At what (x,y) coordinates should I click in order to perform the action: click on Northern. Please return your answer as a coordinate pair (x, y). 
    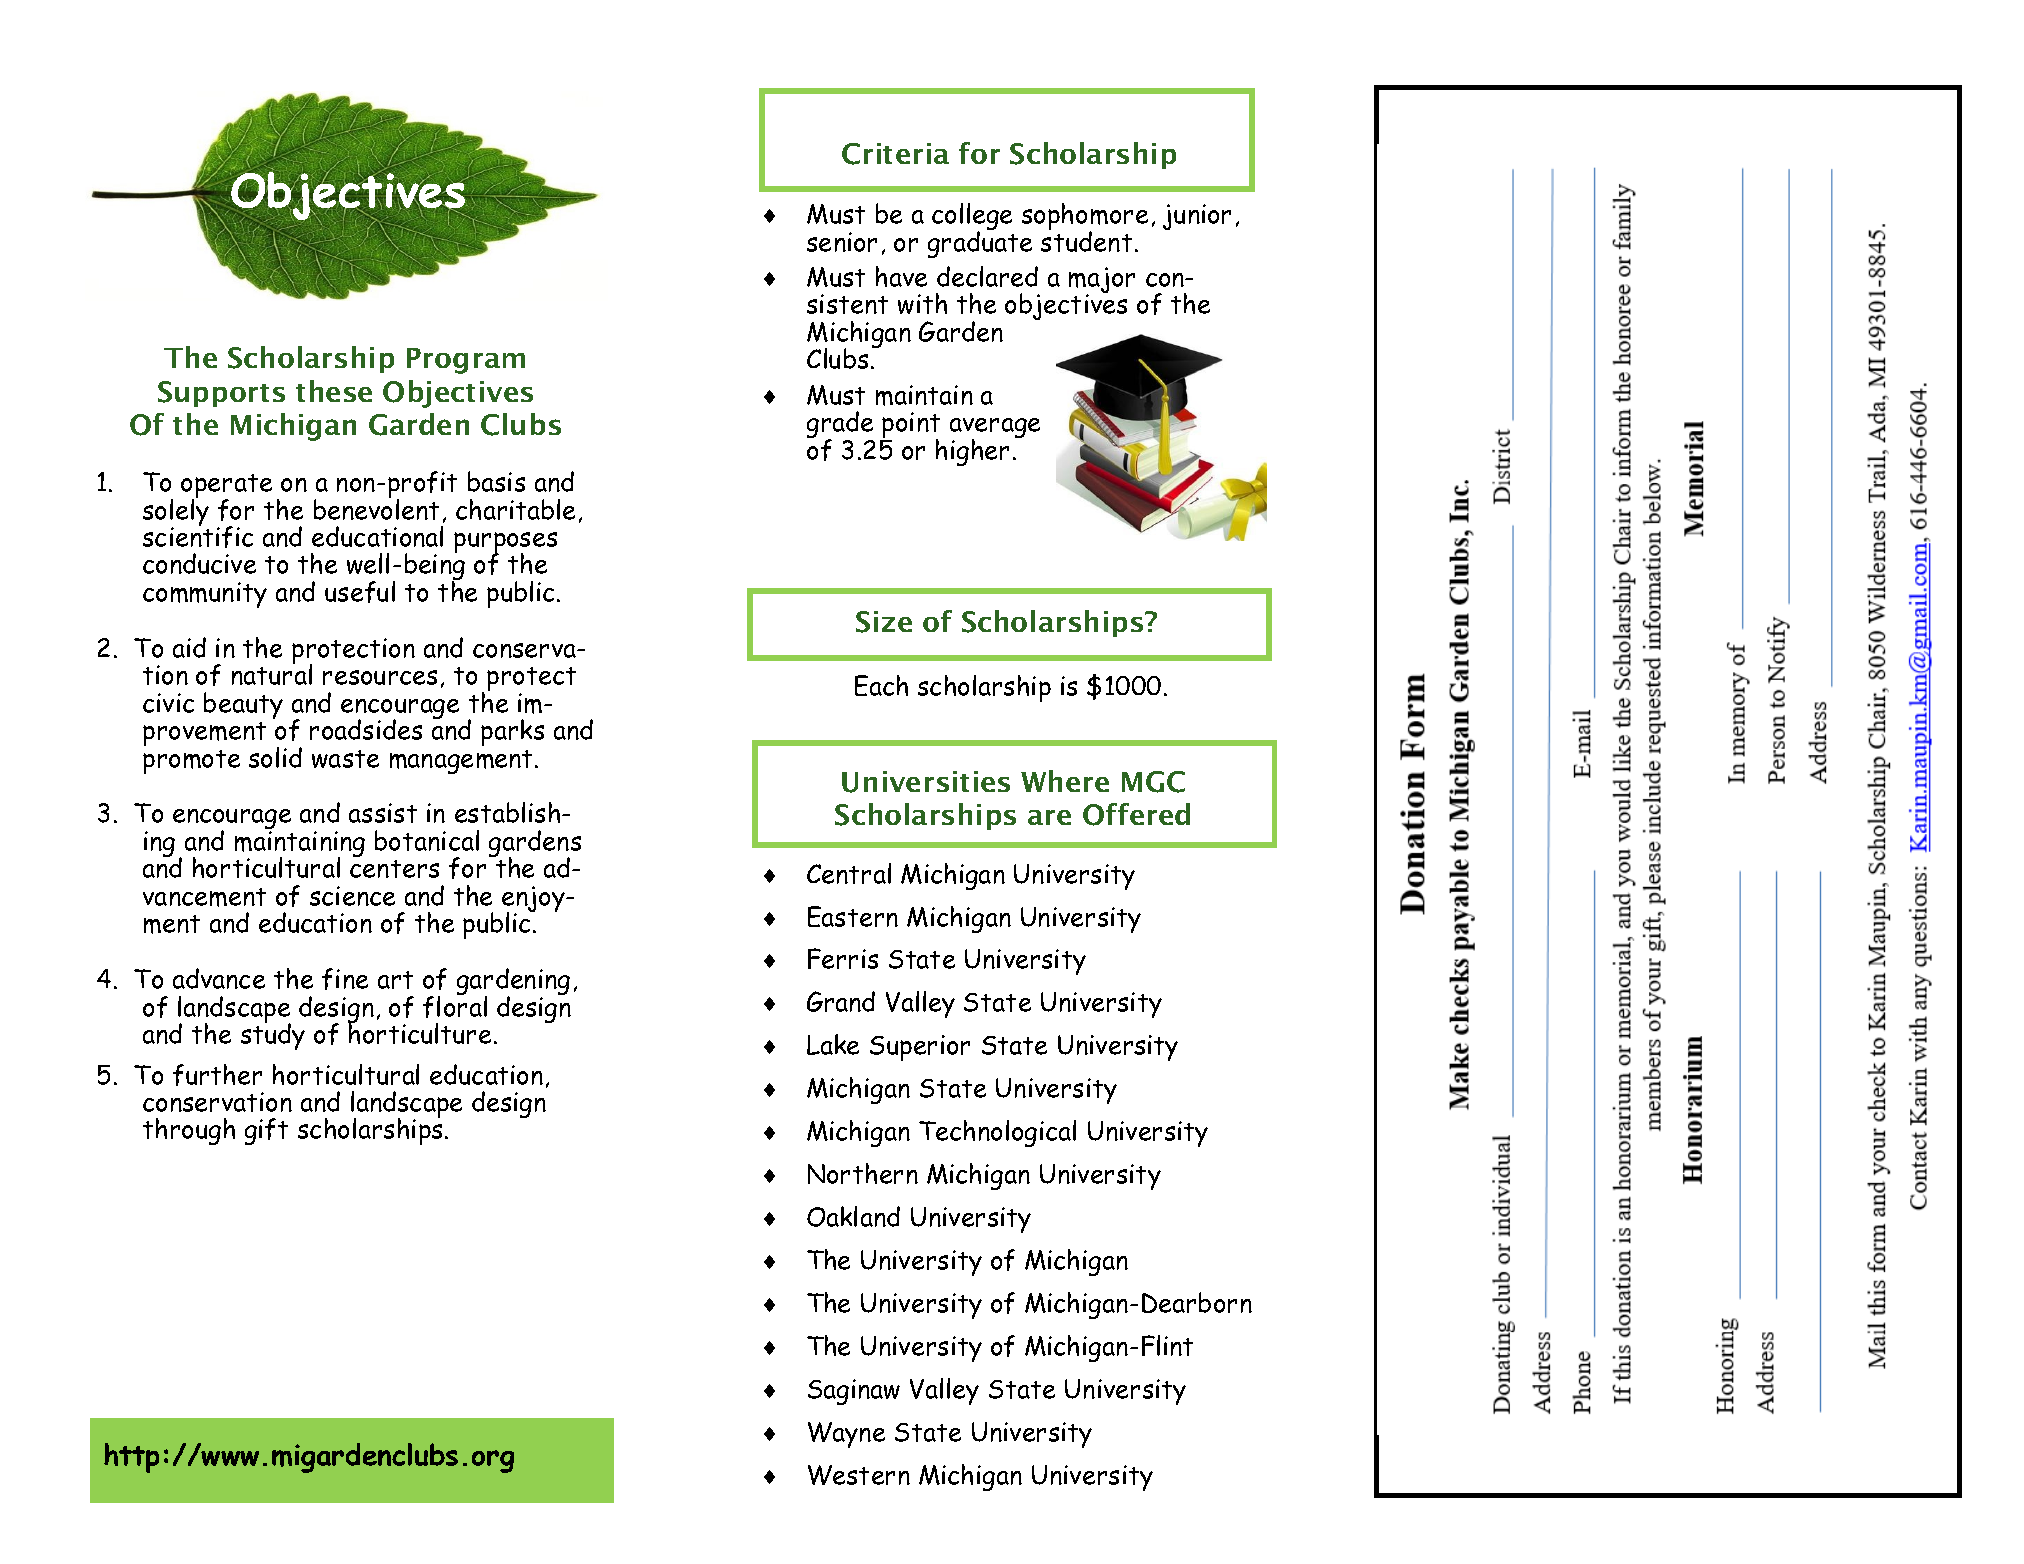
    Looking at the image, I should click on (863, 1173).
